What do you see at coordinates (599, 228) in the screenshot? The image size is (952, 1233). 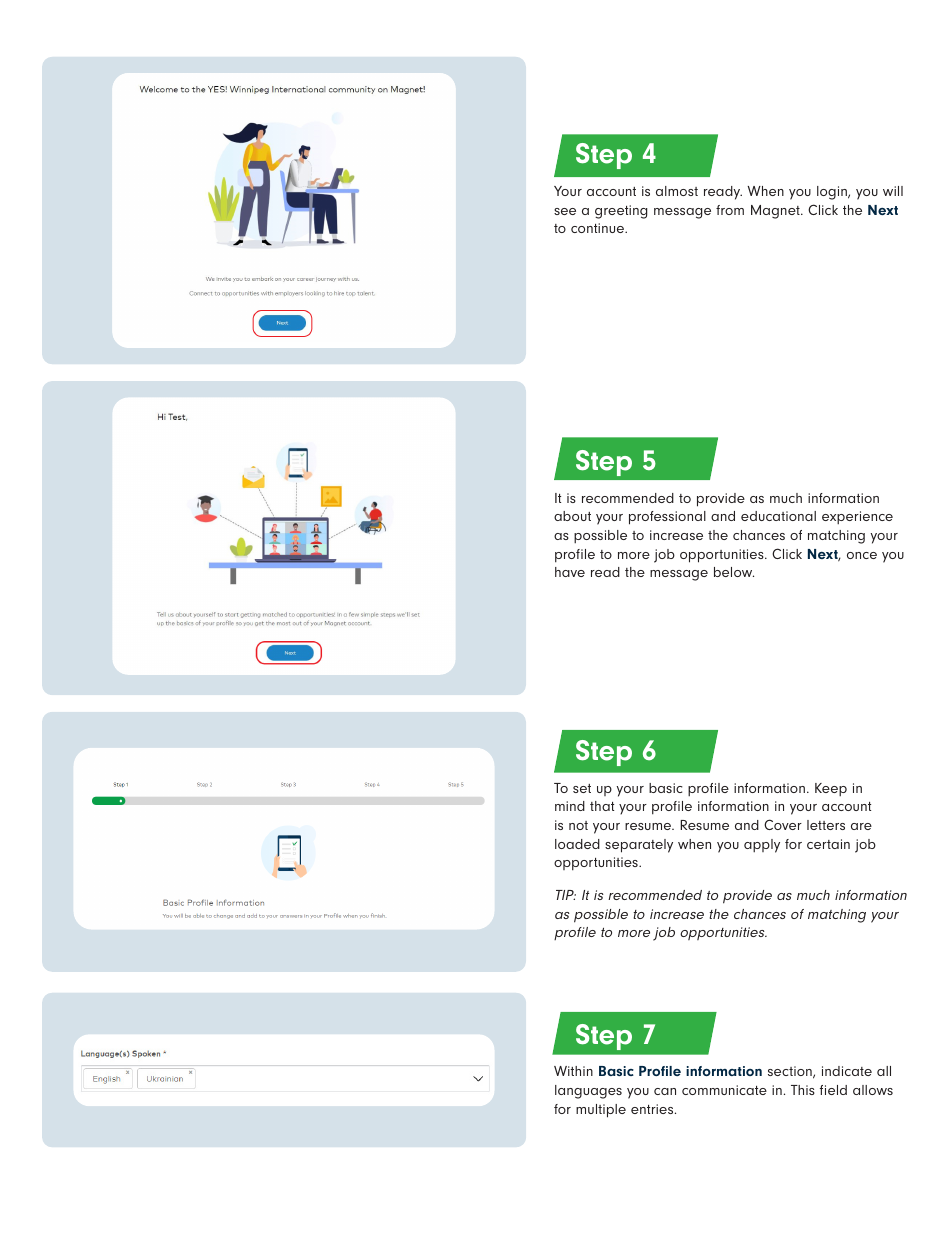 I see `continue` at bounding box center [599, 228].
